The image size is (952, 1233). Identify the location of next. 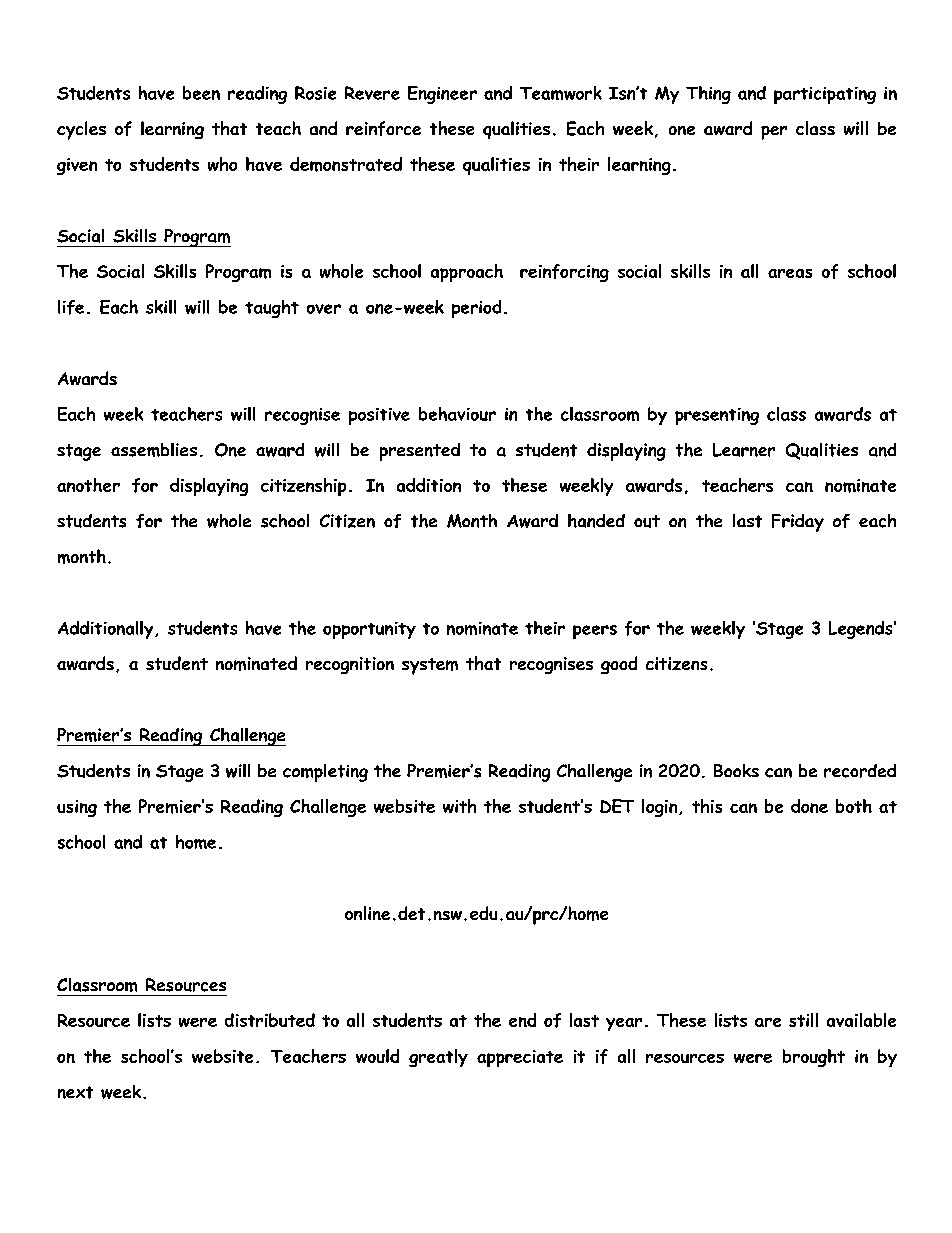
(75, 1092).
